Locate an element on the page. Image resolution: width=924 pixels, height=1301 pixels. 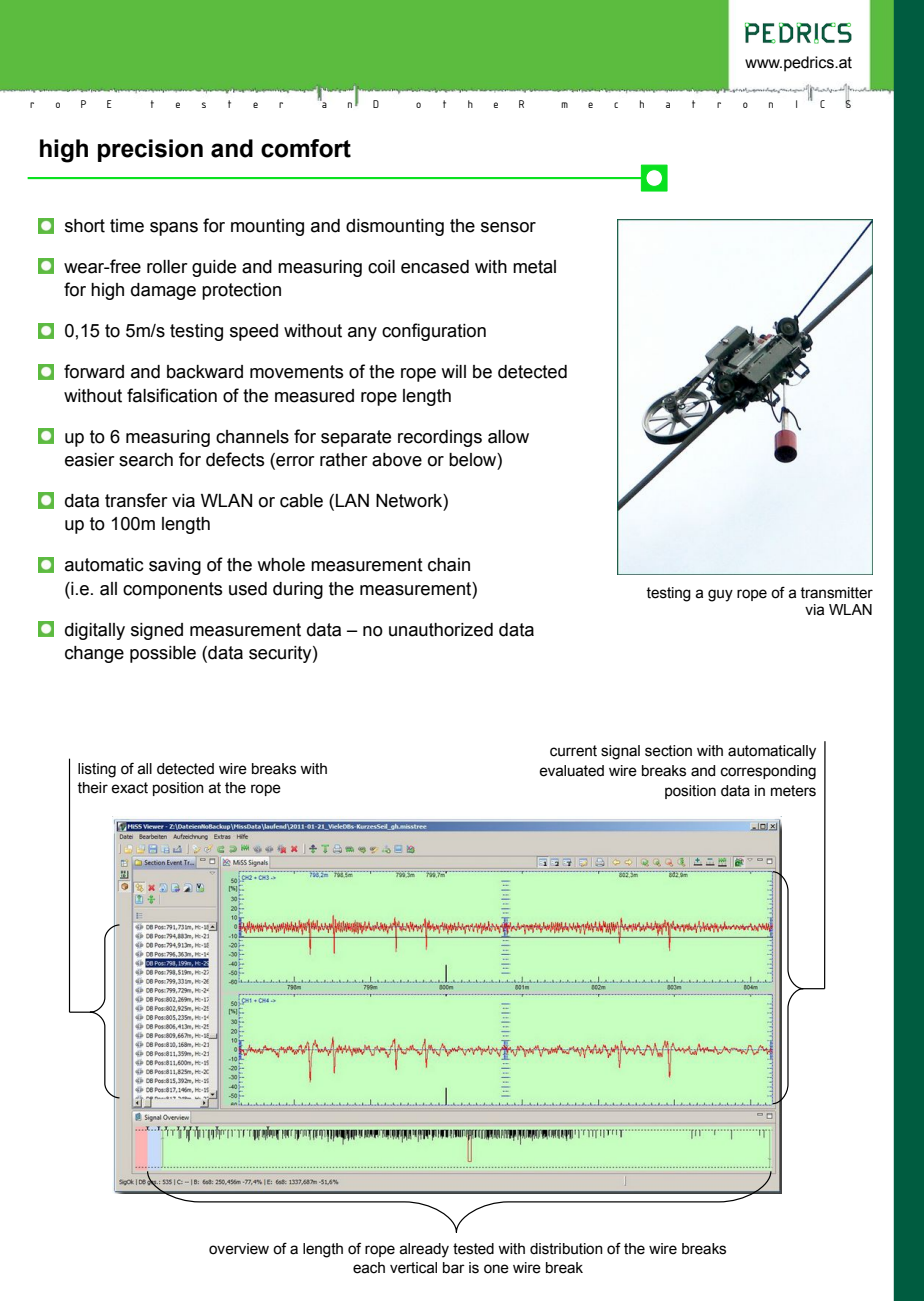
corresponding is located at coordinates (768, 772).
